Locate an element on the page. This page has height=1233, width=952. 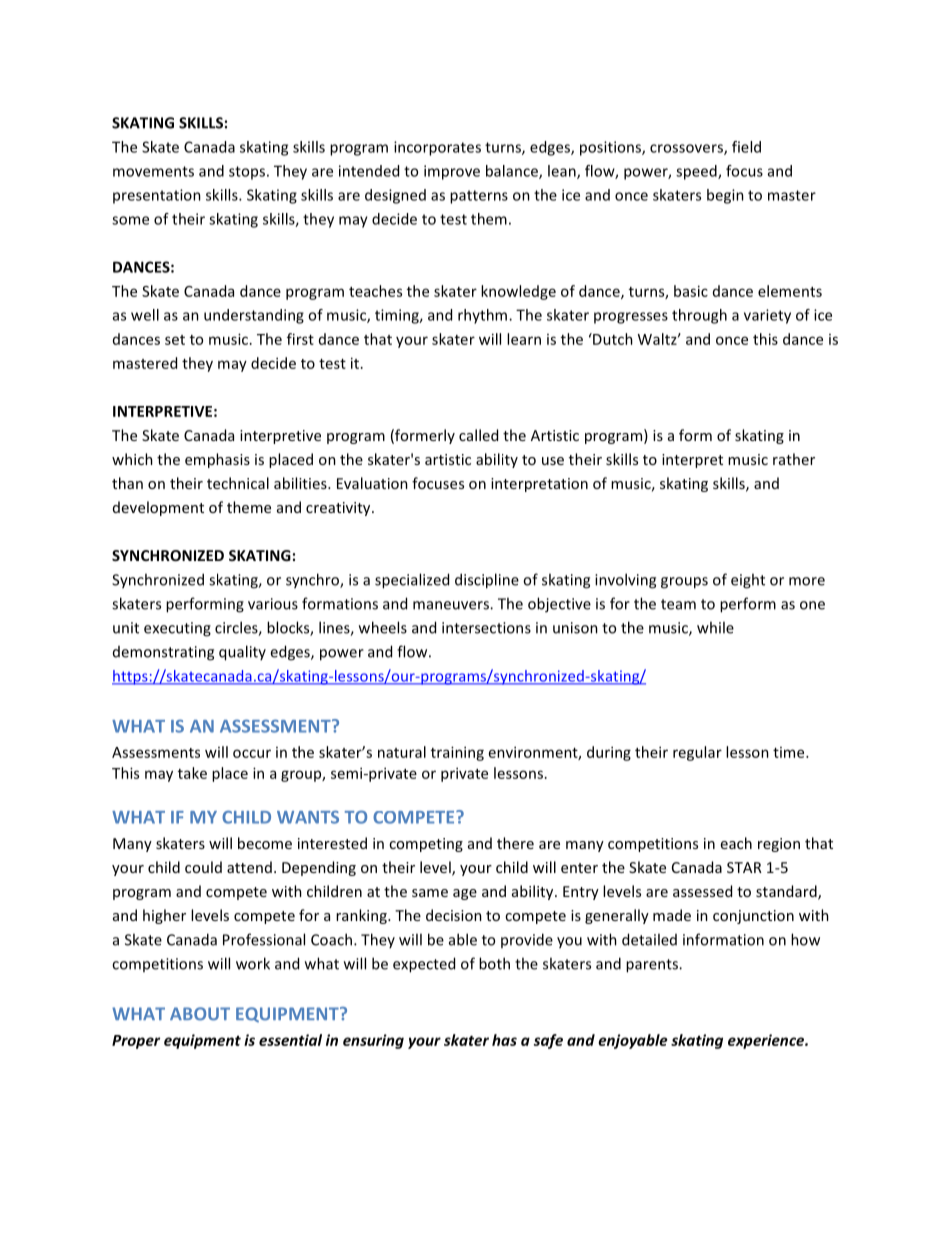
speed is located at coordinates (697, 172).
